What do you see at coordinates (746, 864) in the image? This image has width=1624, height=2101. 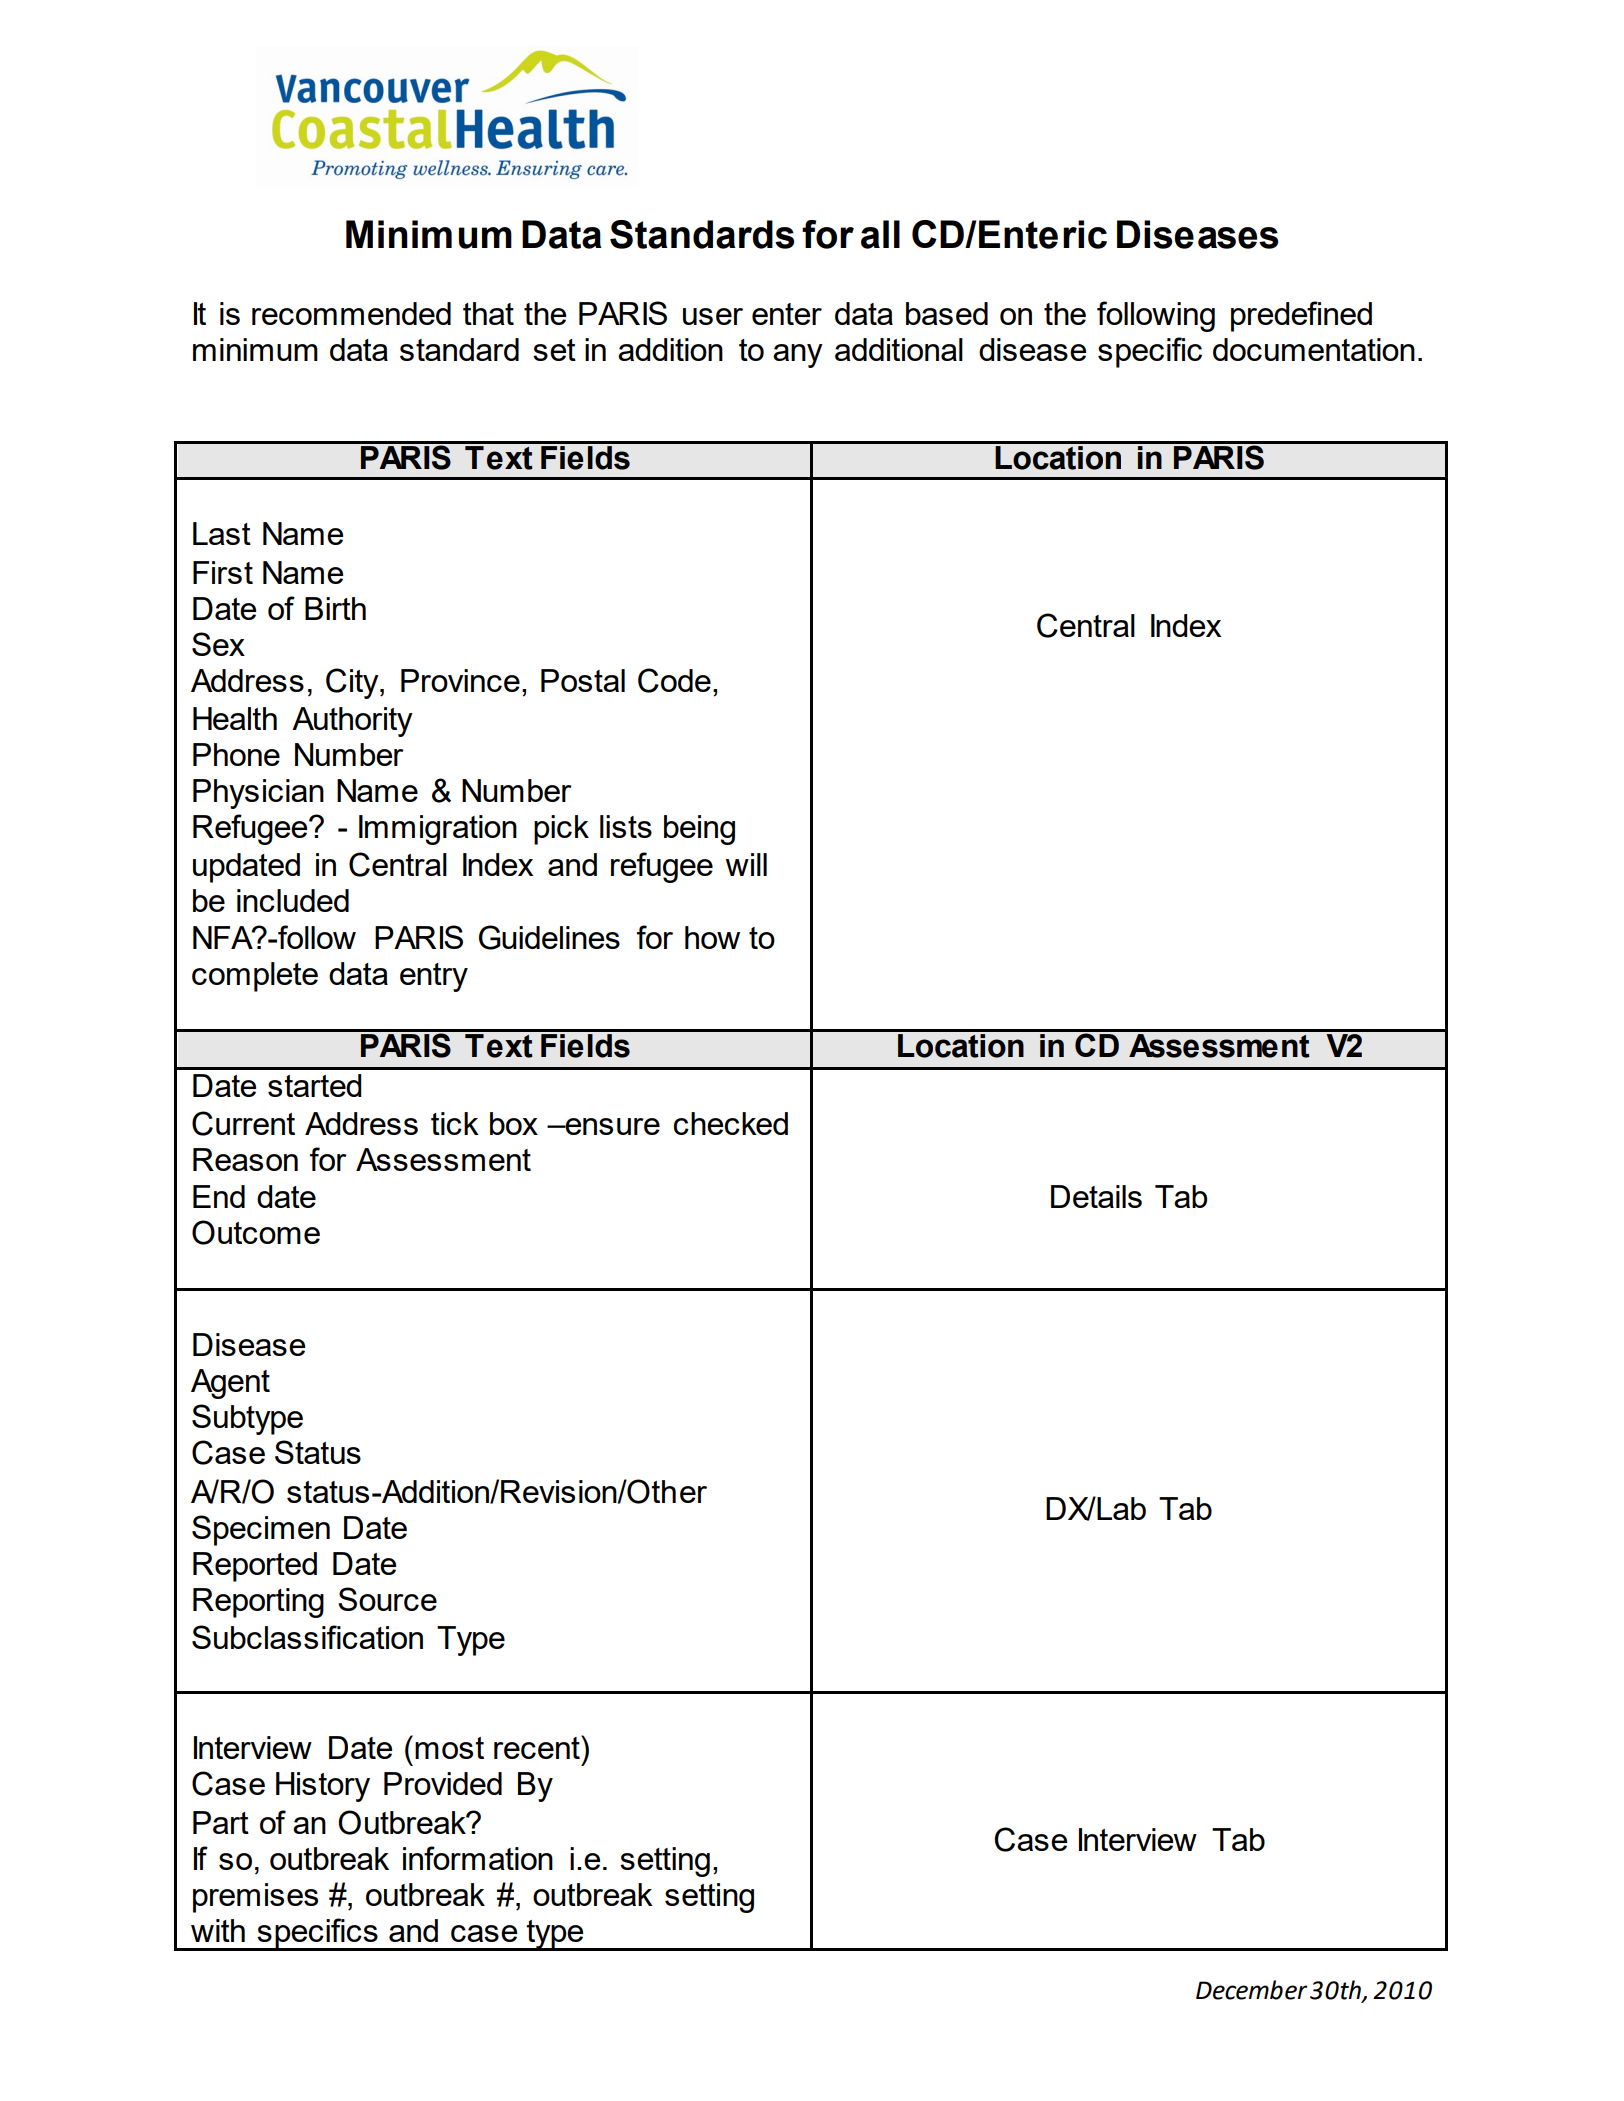 I see `will` at bounding box center [746, 864].
